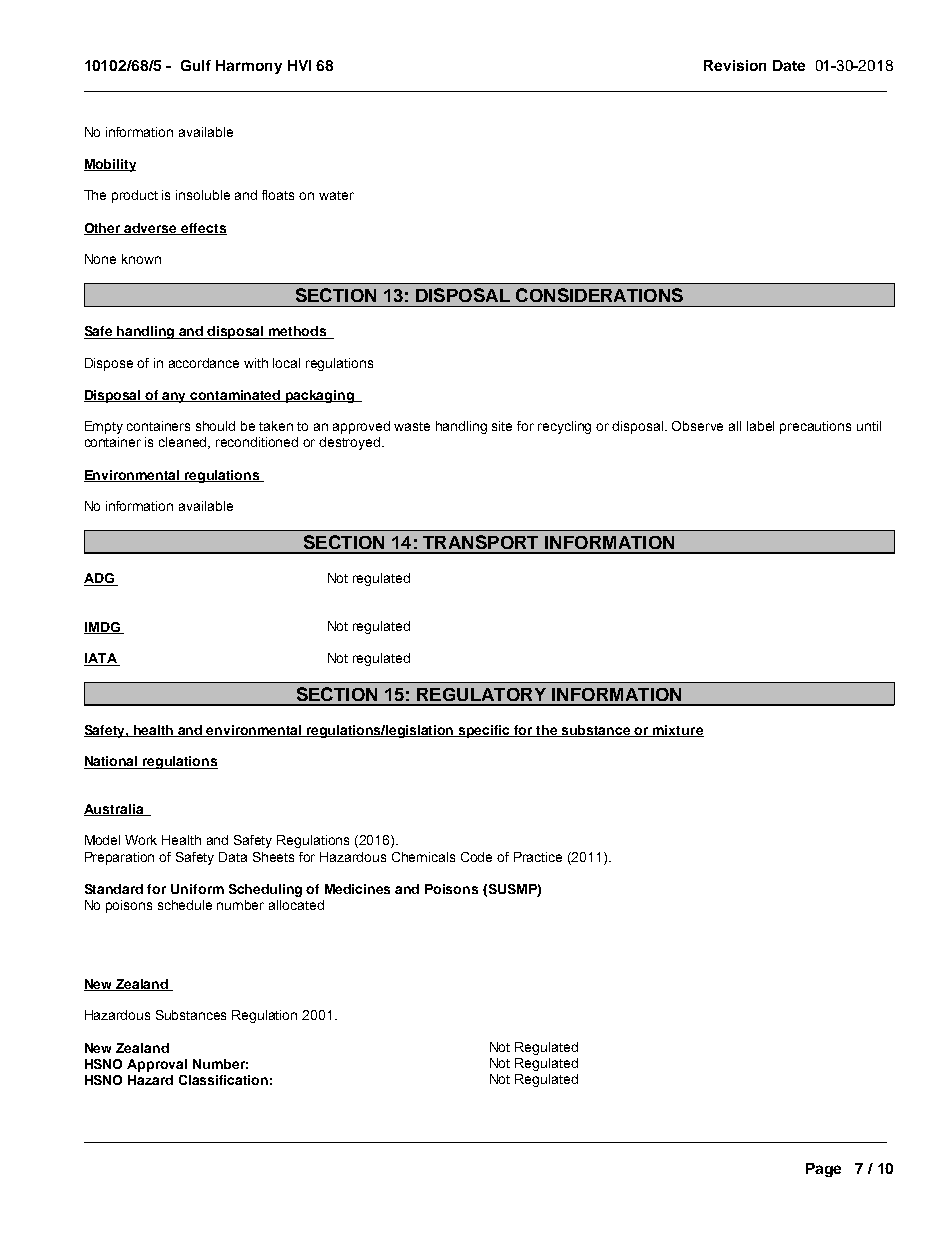 The image size is (952, 1233). I want to click on site, so click(502, 426).
